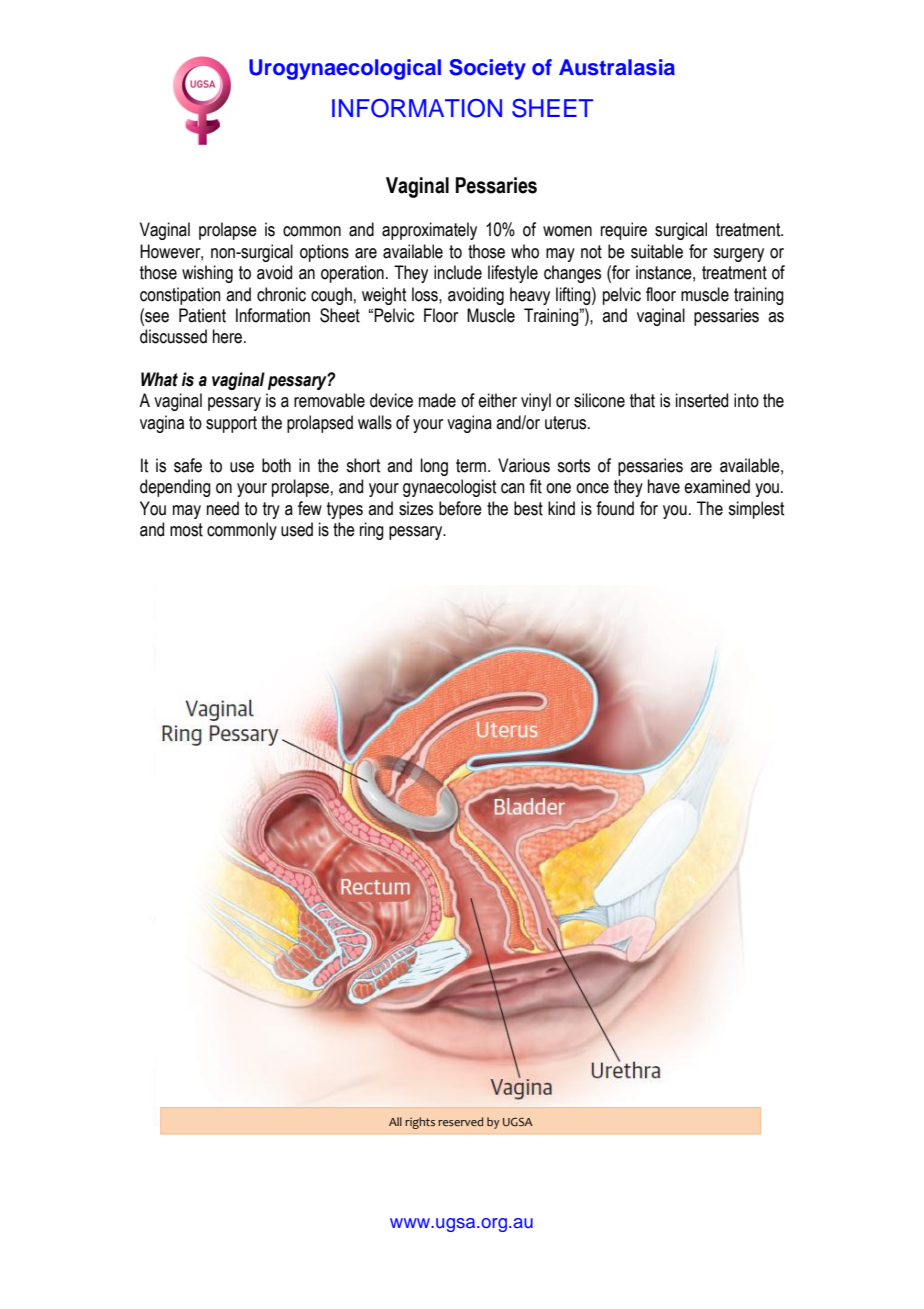 The image size is (924, 1309). Describe the element at coordinates (460, 1121) in the image. I see `reserved` at that location.
